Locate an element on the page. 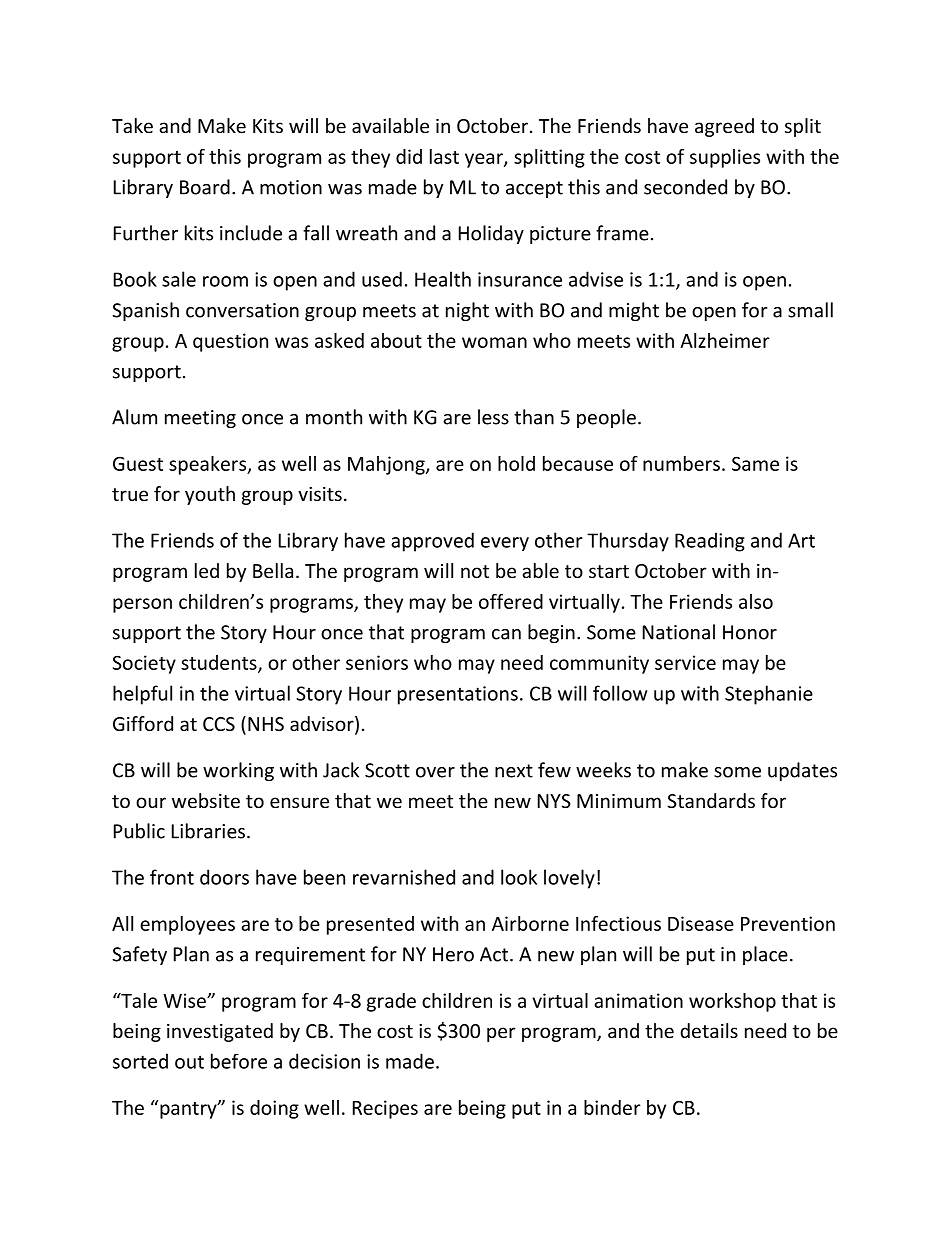 The width and height of the document is (952, 1233). Board is located at coordinates (205, 187).
